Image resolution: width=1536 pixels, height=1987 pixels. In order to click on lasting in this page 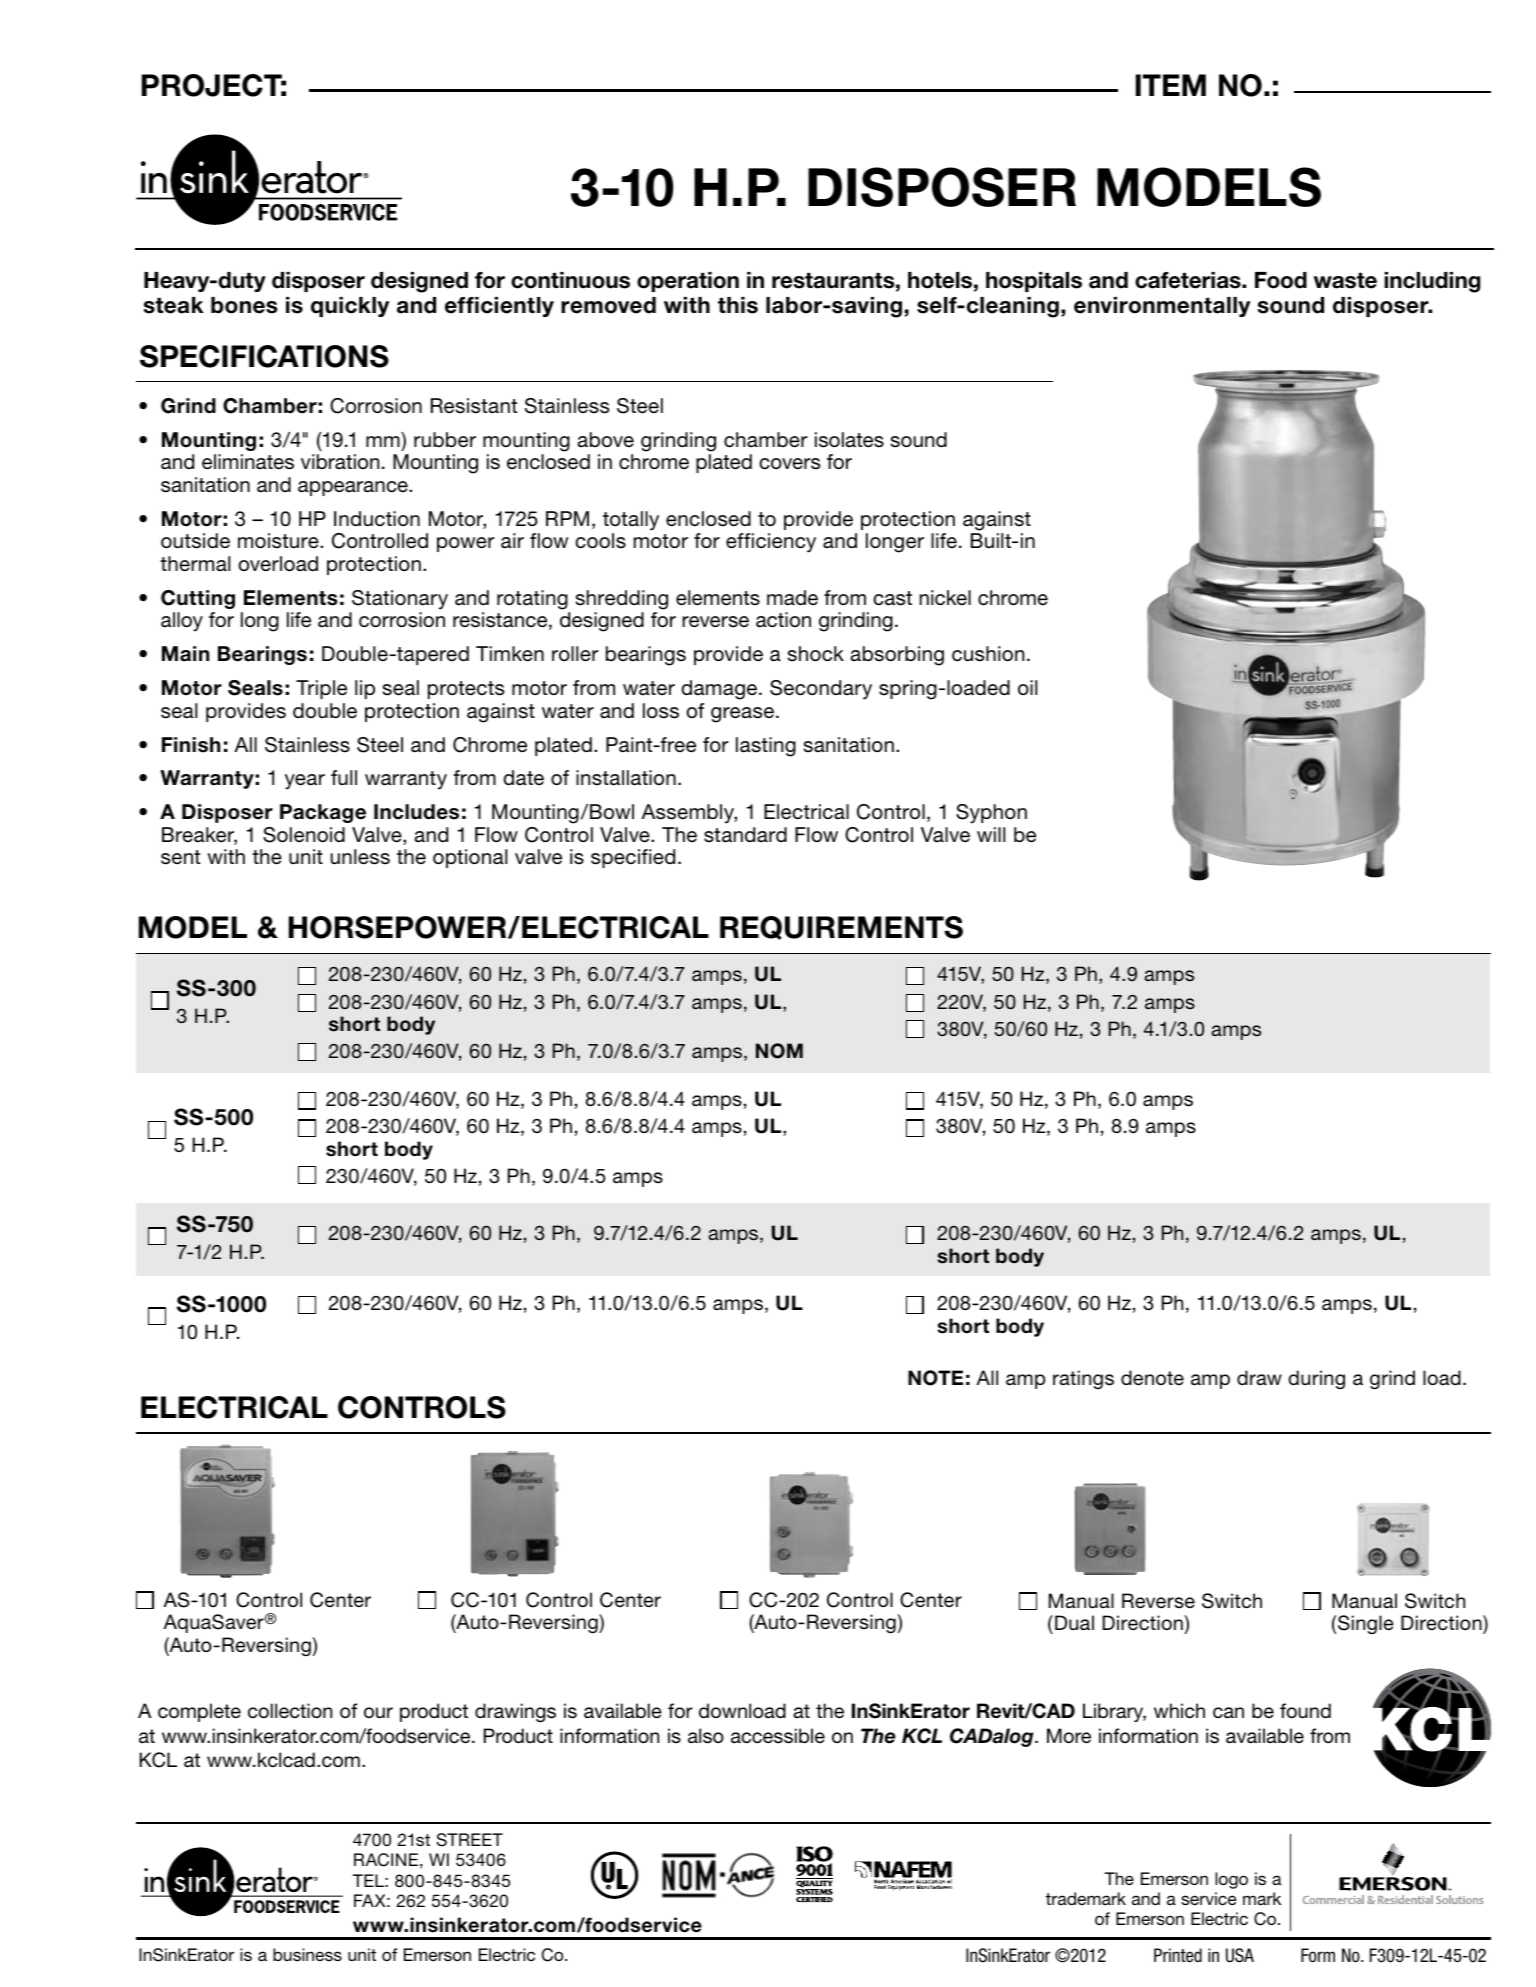, I will do `click(766, 747)`.
